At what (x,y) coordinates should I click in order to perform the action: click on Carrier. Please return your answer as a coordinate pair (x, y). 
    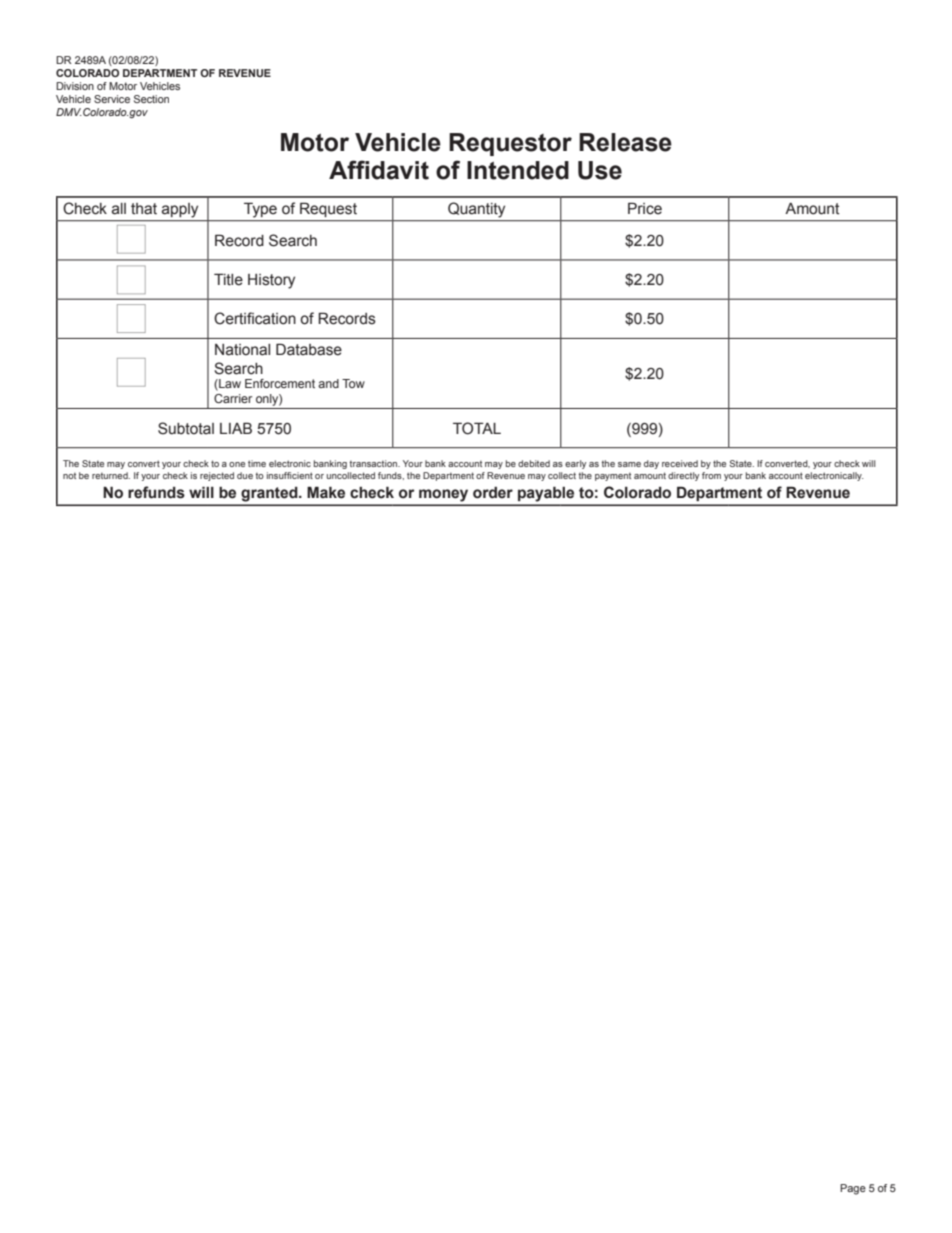
    Looking at the image, I should click on (233, 398).
